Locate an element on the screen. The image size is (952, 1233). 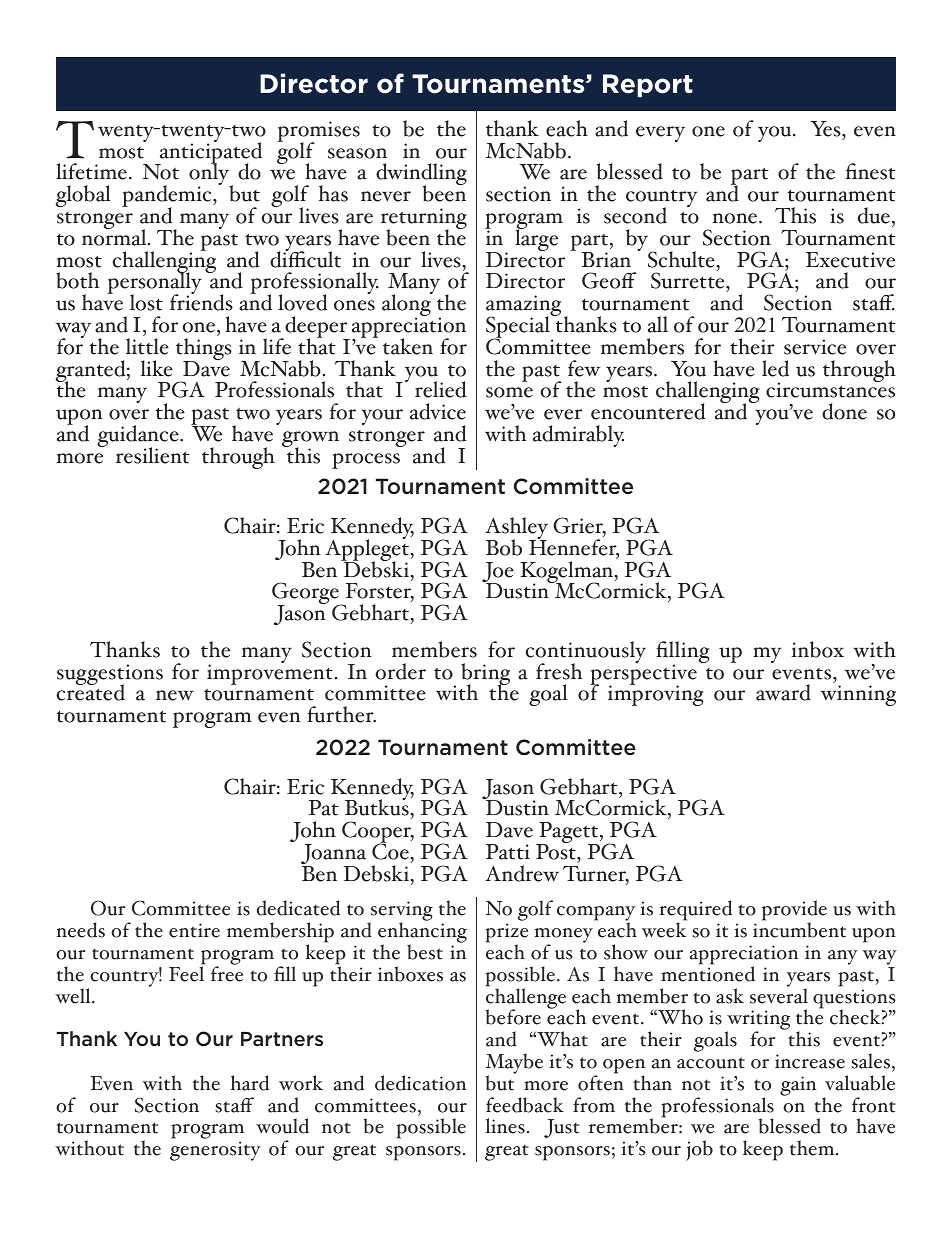
resilient is located at coordinates (152, 455).
